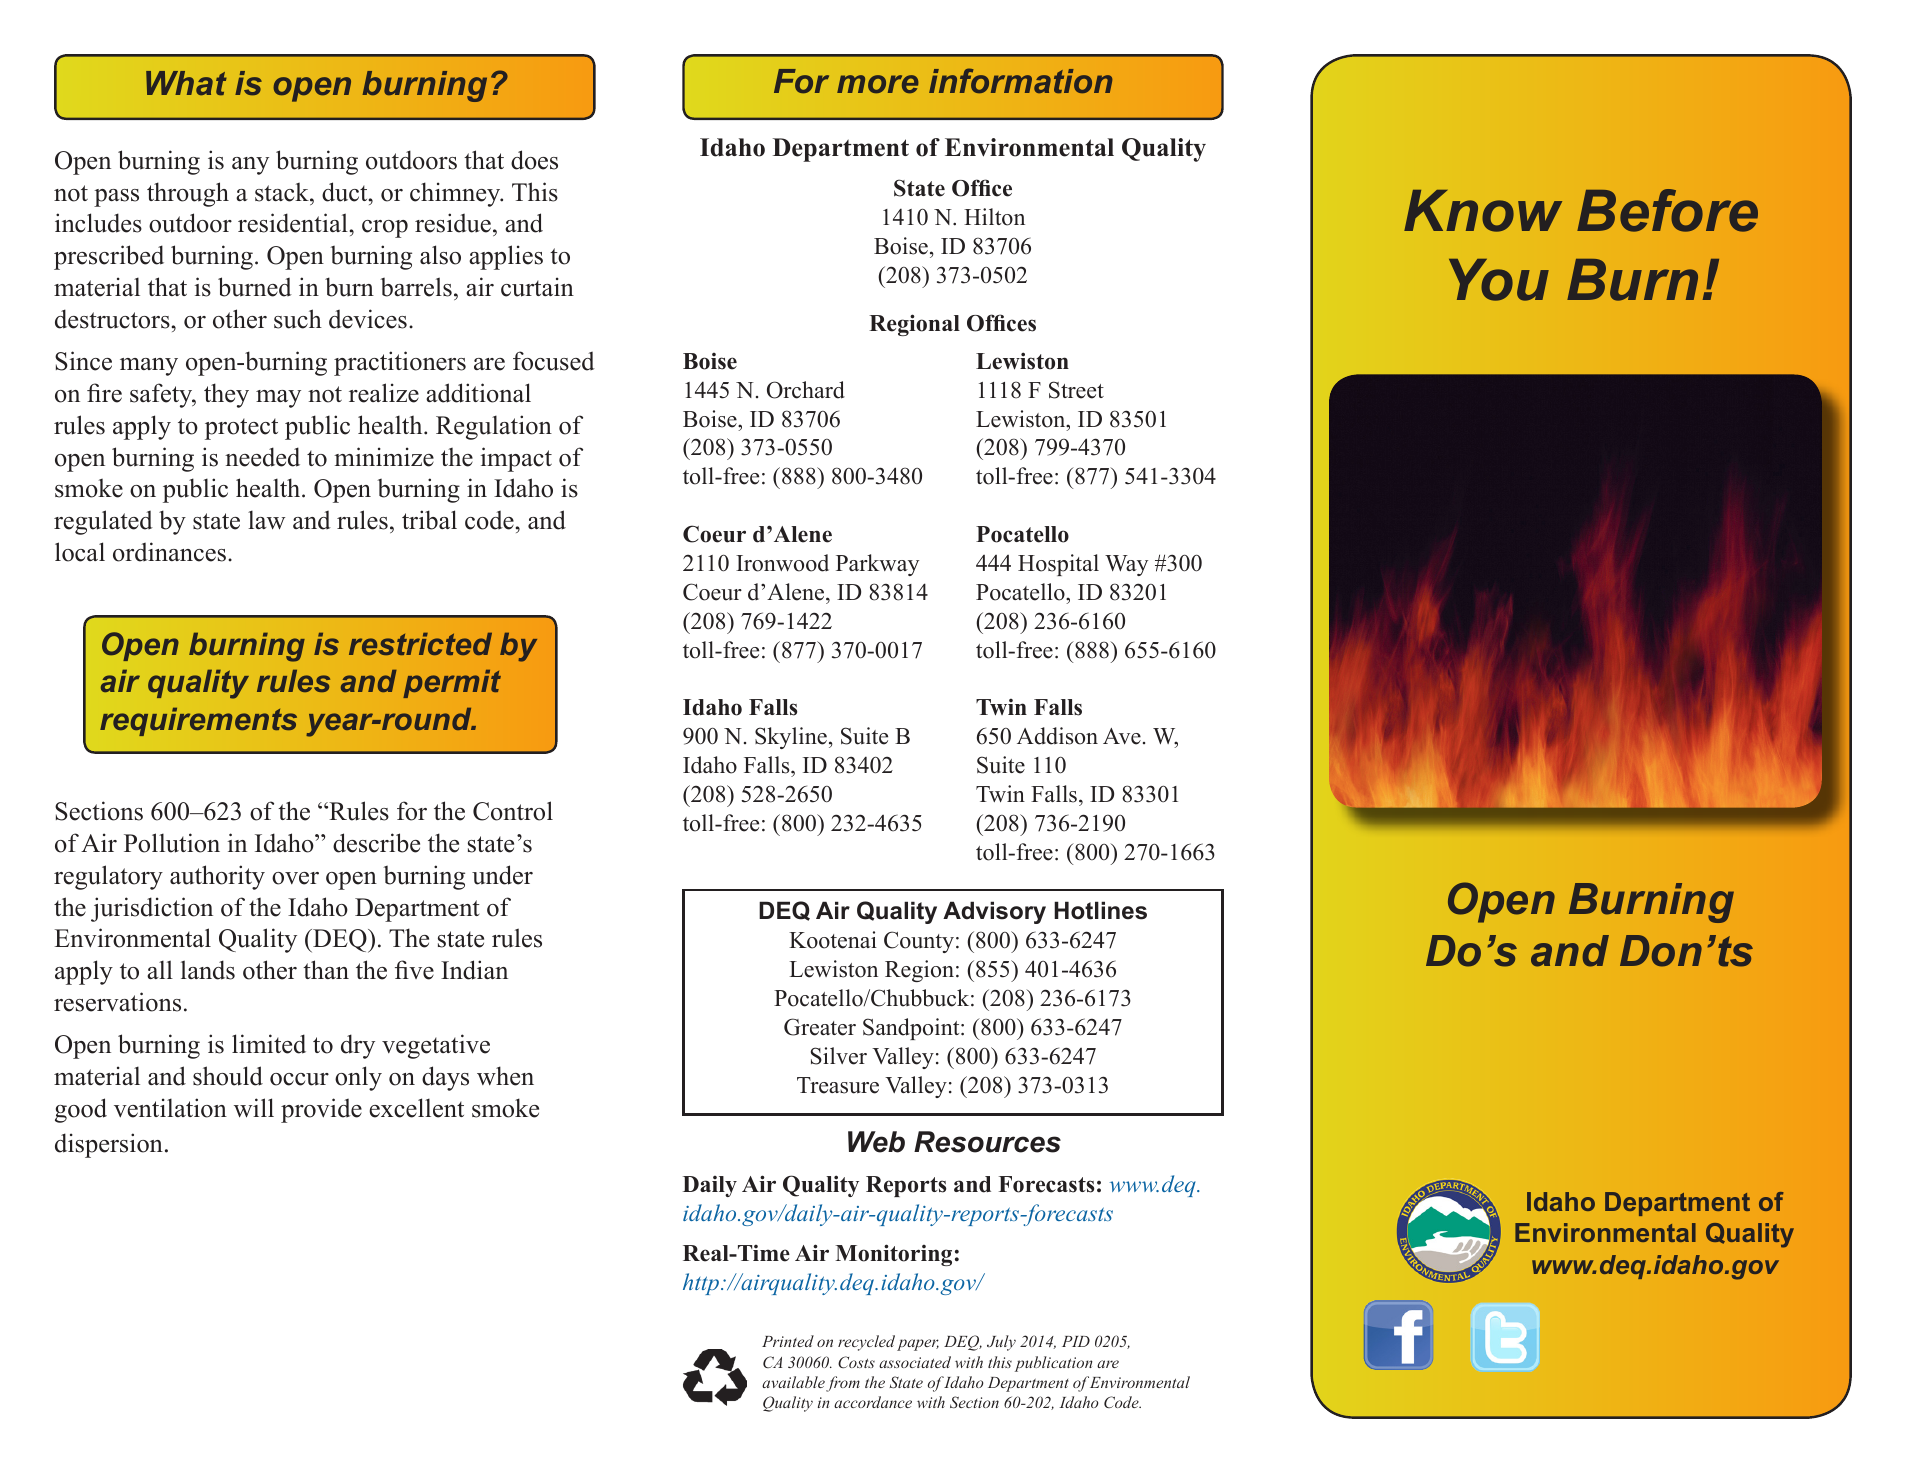  What do you see at coordinates (295, 878) in the screenshot?
I see `over` at bounding box center [295, 878].
